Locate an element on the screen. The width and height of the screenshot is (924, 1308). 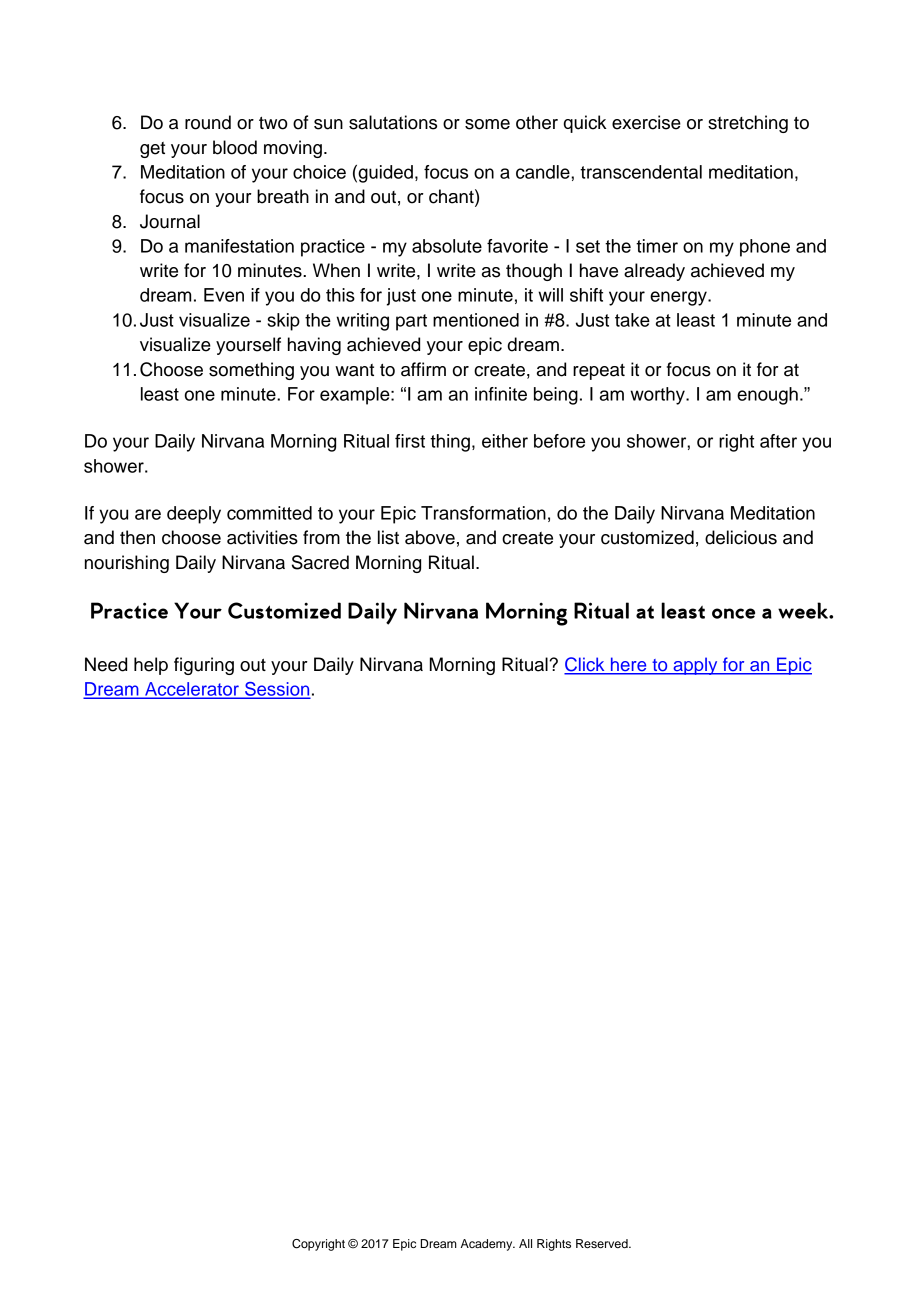
delicious is located at coordinates (741, 537).
